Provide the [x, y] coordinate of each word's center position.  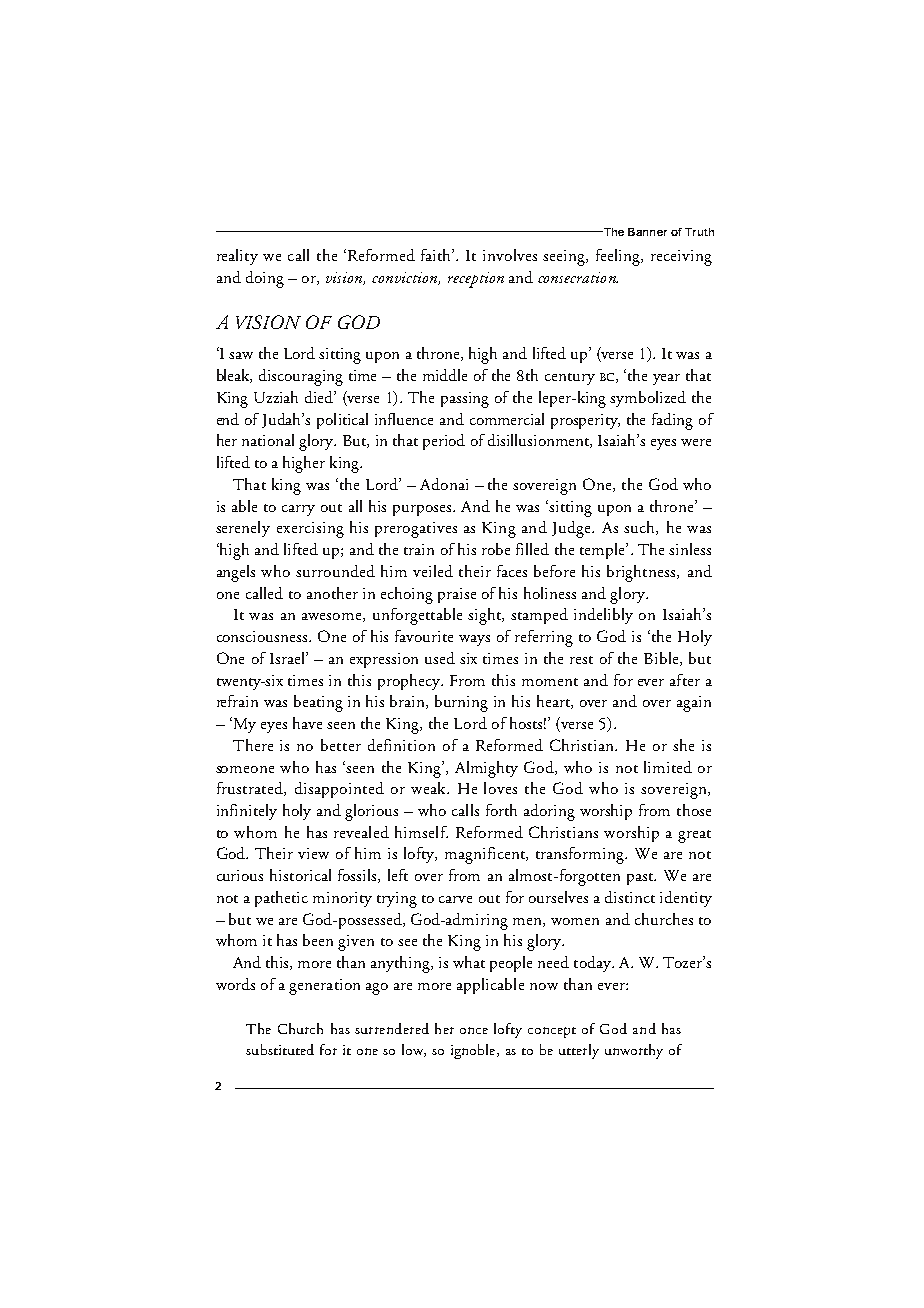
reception [476, 280]
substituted [280, 1049]
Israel [288, 658]
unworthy [634, 1051]
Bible [662, 659]
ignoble [474, 1051]
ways [474, 640]
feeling [619, 257]
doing [265, 279]
